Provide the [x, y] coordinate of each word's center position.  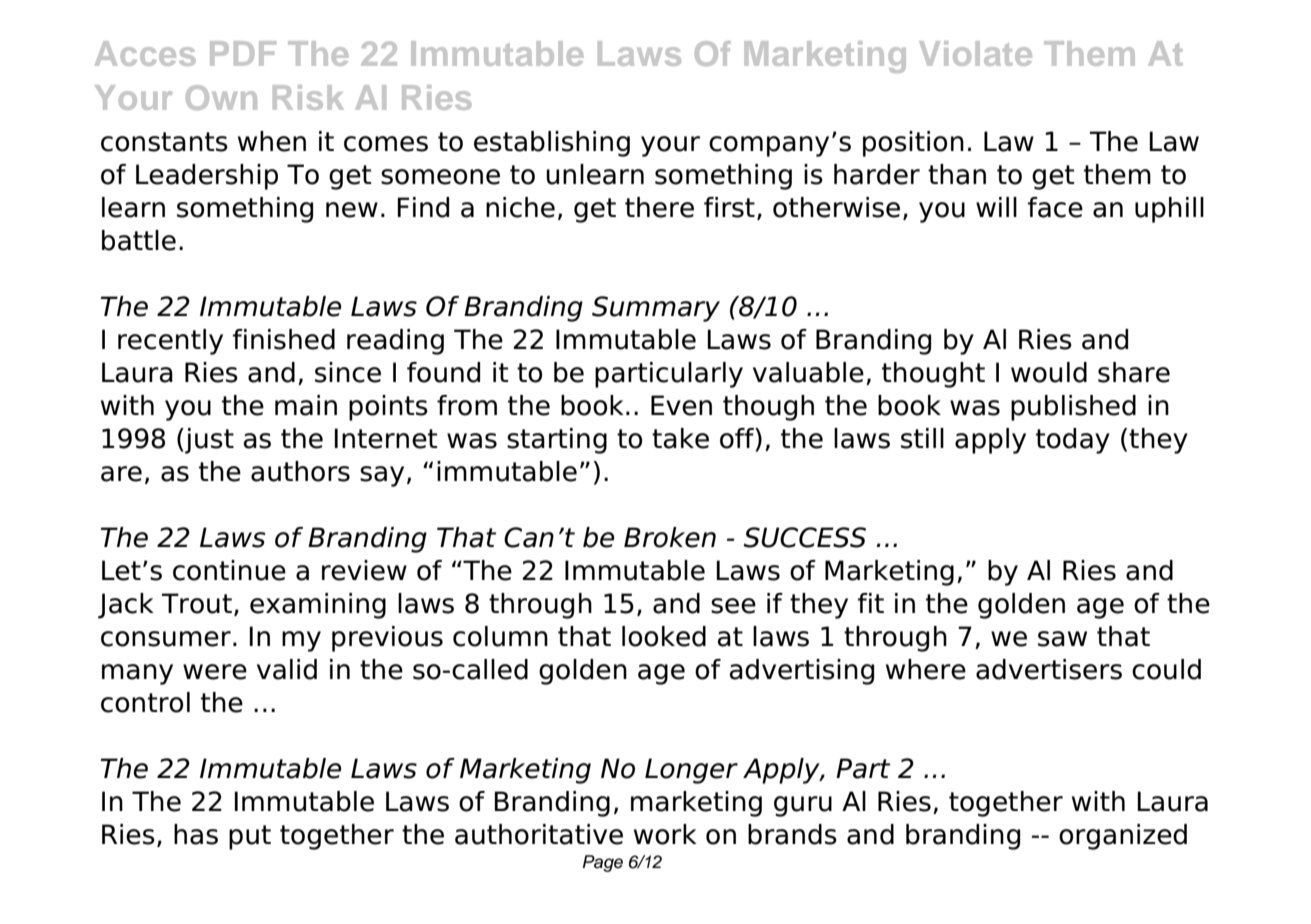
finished [284, 339]
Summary [656, 309]
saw [1062, 639]
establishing [552, 144]
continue [229, 570]
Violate [975, 53]
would [1049, 372]
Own [221, 97]
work [665, 834]
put [250, 837]
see [733, 606]
